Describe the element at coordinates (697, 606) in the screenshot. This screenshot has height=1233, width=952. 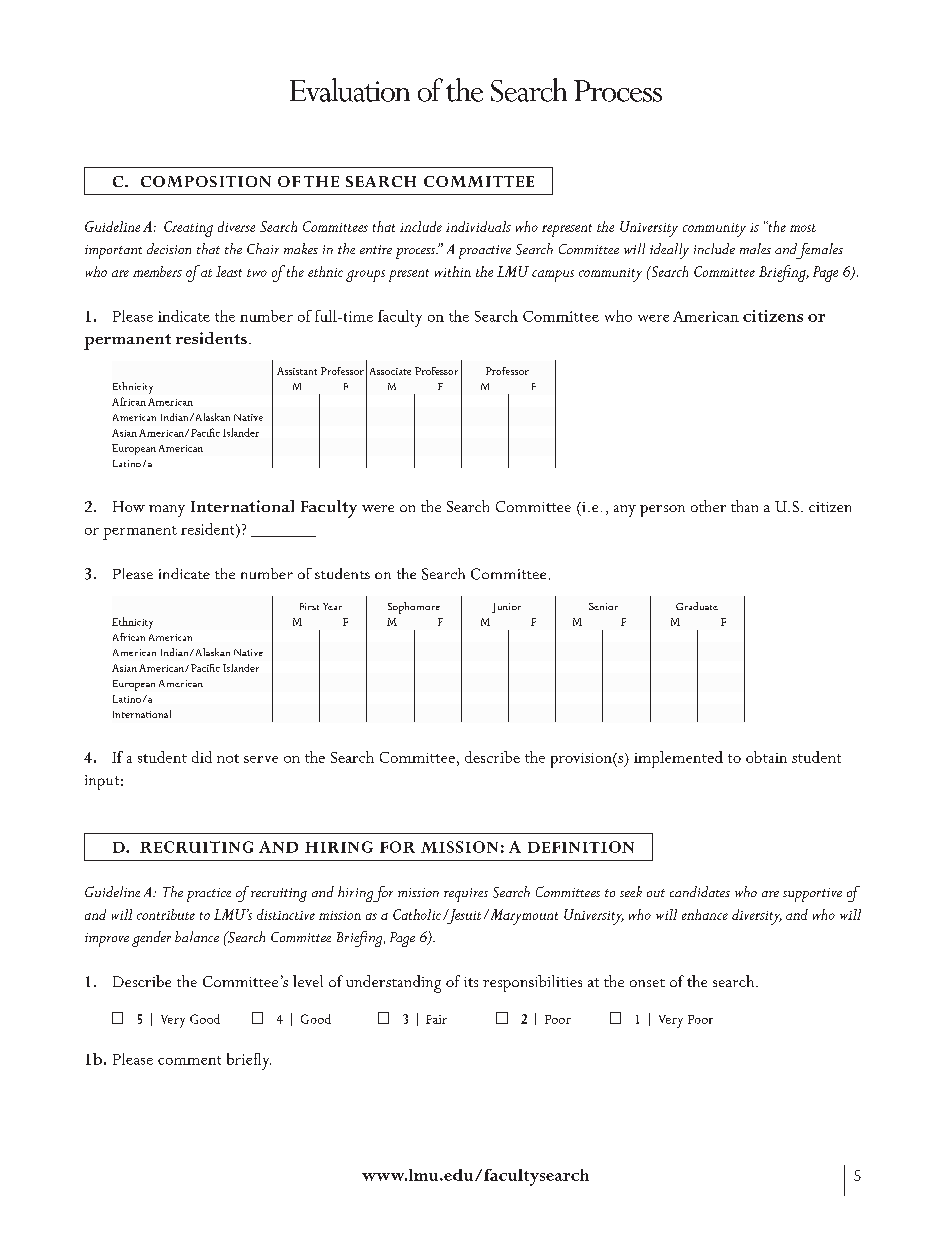
I see `Graduate` at that location.
